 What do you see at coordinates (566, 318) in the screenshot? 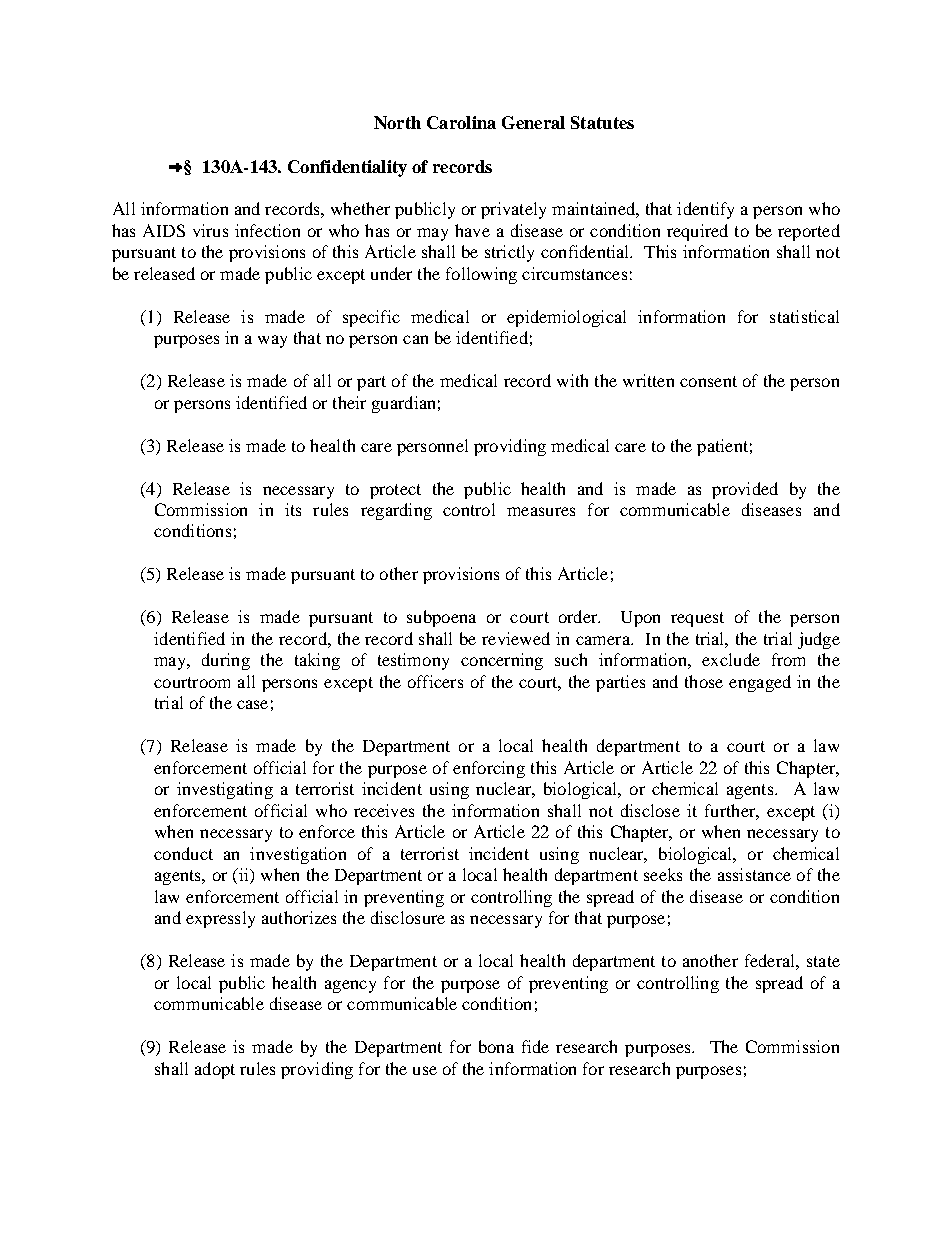
I see `epidemiological` at bounding box center [566, 318].
